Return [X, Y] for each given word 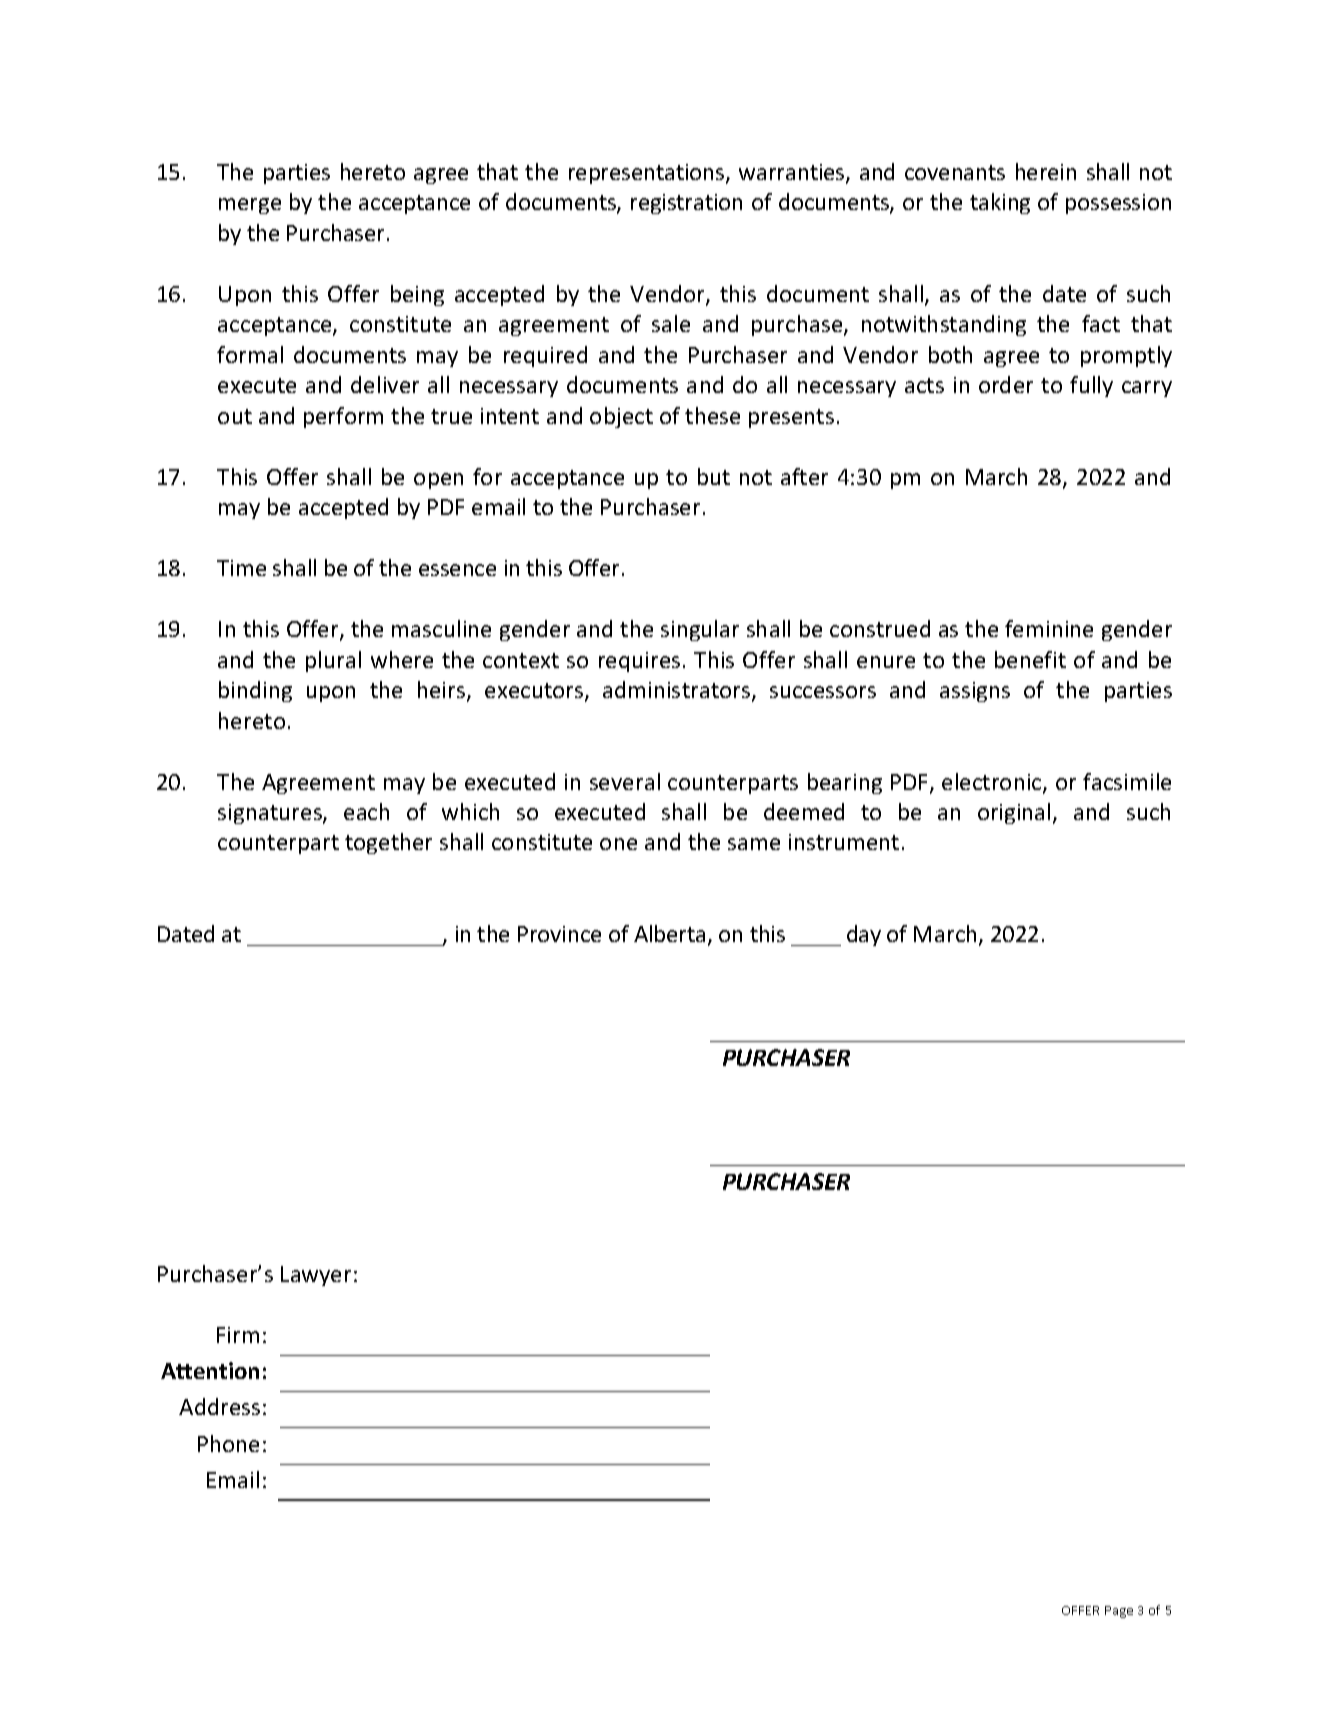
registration [686, 204]
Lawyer [316, 1276]
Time [241, 568]
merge [250, 206]
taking [1000, 203]
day [864, 935]
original [1014, 813]
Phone [228, 1443]
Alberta [669, 933]
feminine [1049, 628]
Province [559, 934]
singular [700, 630]
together [388, 843]
